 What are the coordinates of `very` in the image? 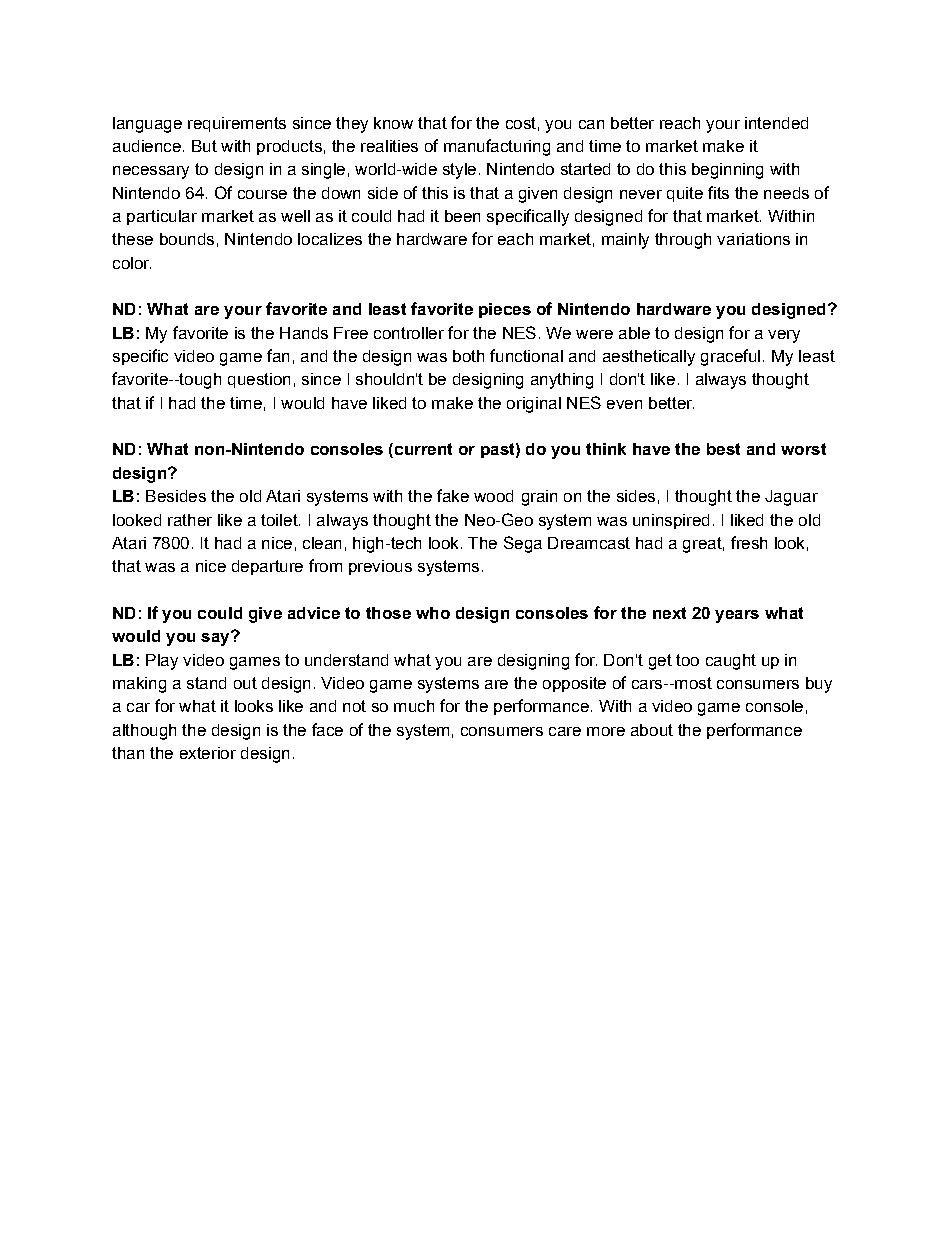 It's located at (784, 336).
